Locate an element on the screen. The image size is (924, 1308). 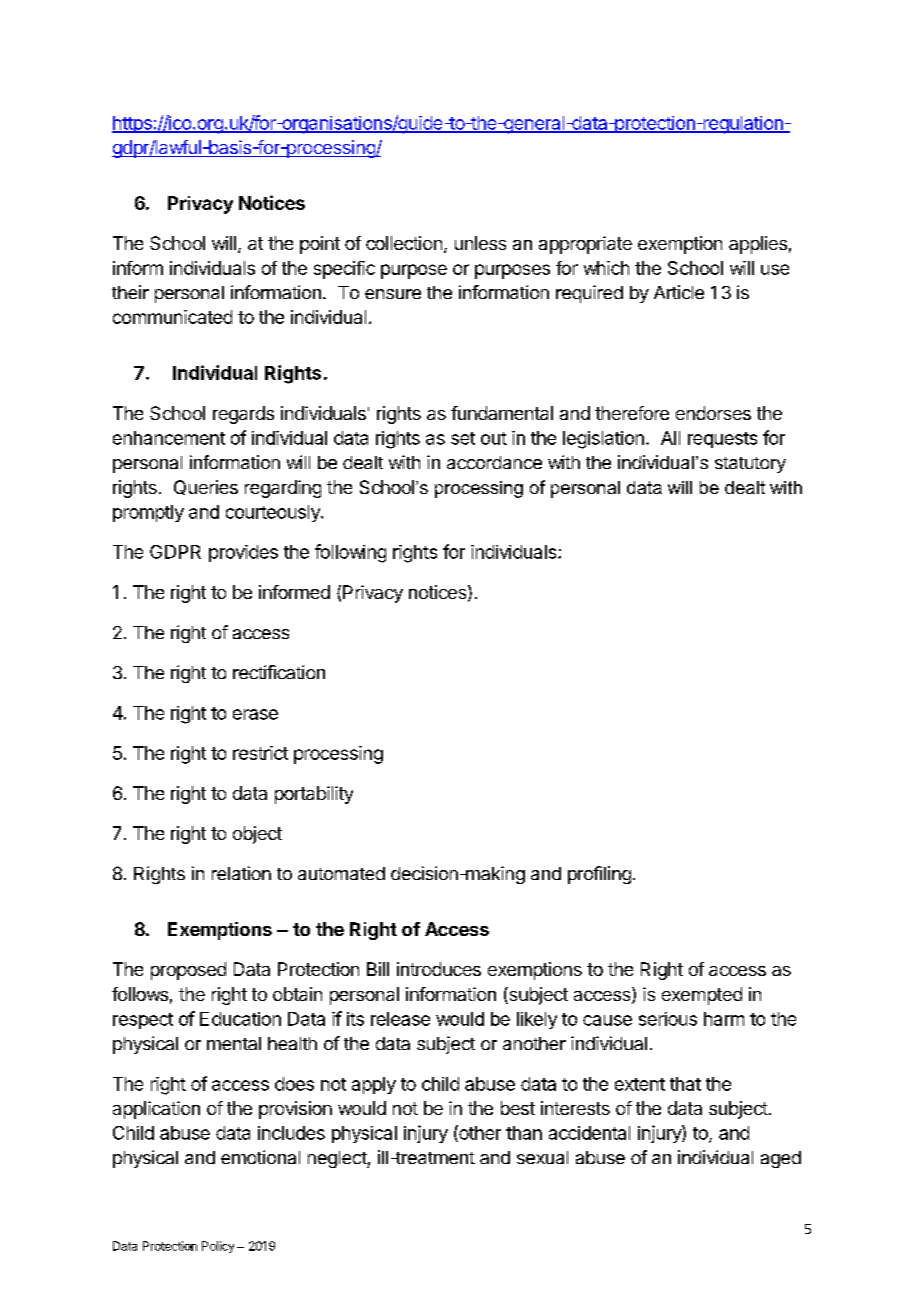
communicated is located at coordinates (172, 317).
